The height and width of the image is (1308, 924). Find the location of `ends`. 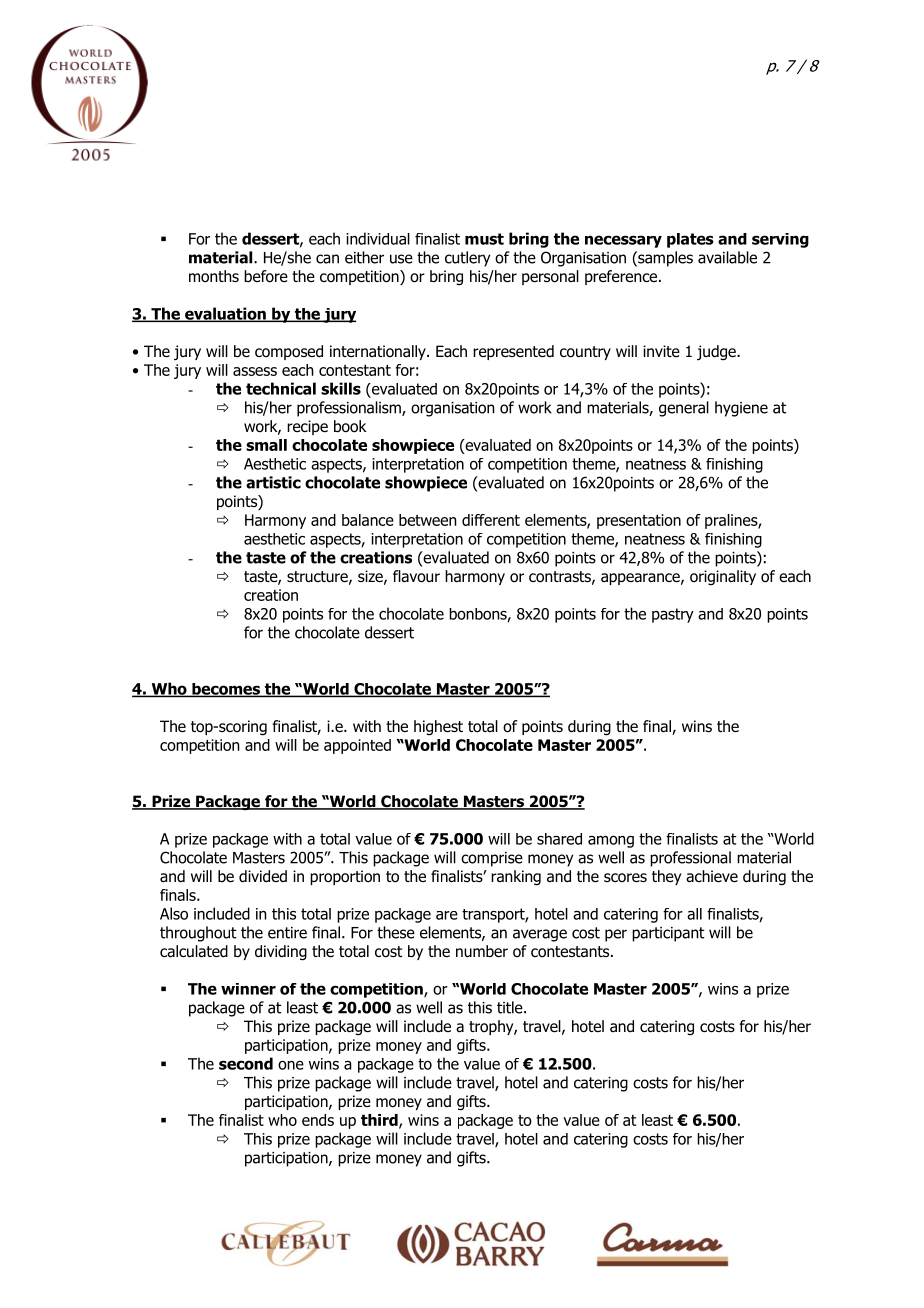

ends is located at coordinates (318, 1120).
